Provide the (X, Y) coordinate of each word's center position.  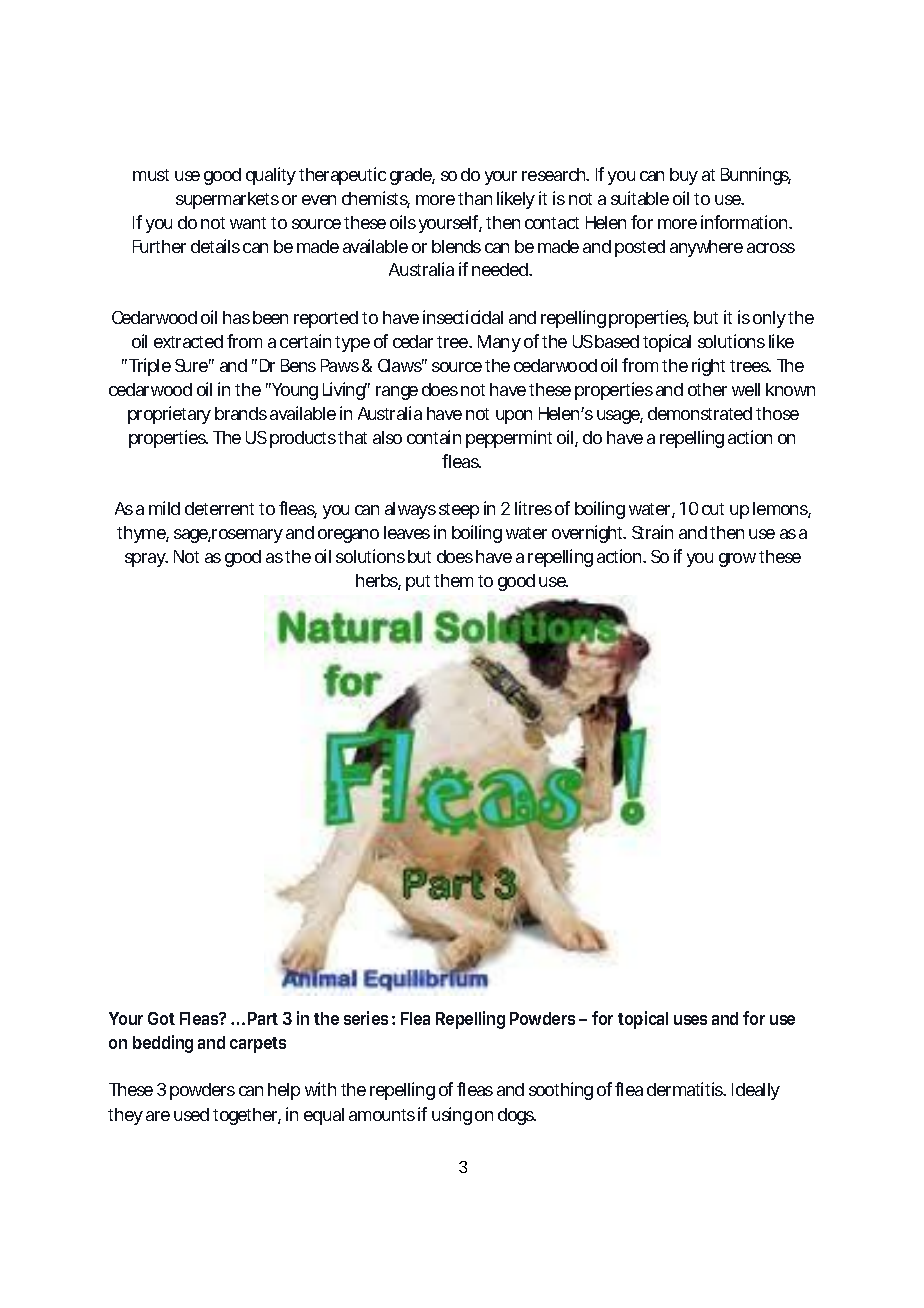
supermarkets (227, 200)
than (475, 198)
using (452, 1116)
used (191, 1114)
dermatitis (686, 1089)
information (744, 222)
